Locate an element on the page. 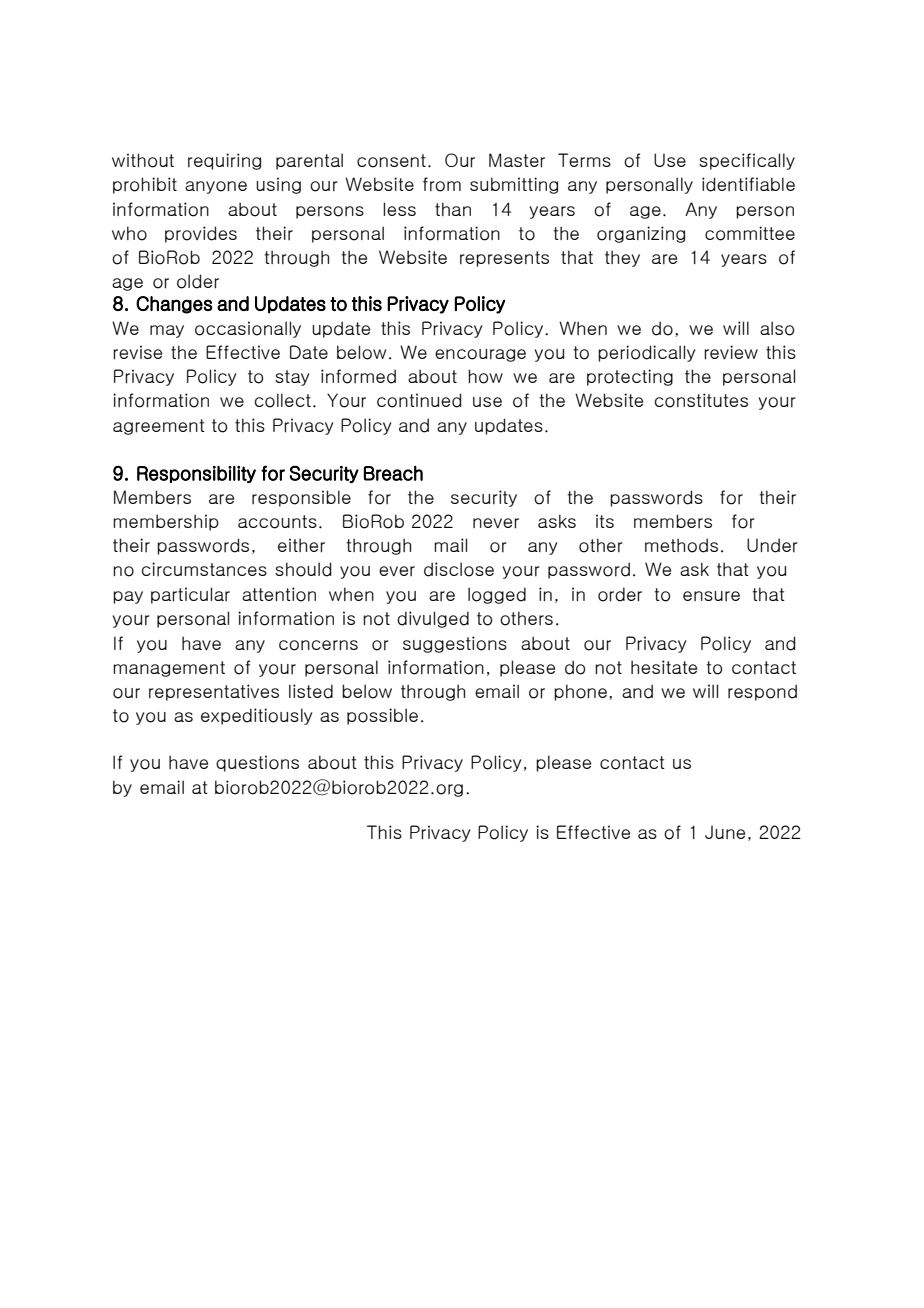 The height and width of the page is (1308, 924). possible is located at coordinates (382, 716).
